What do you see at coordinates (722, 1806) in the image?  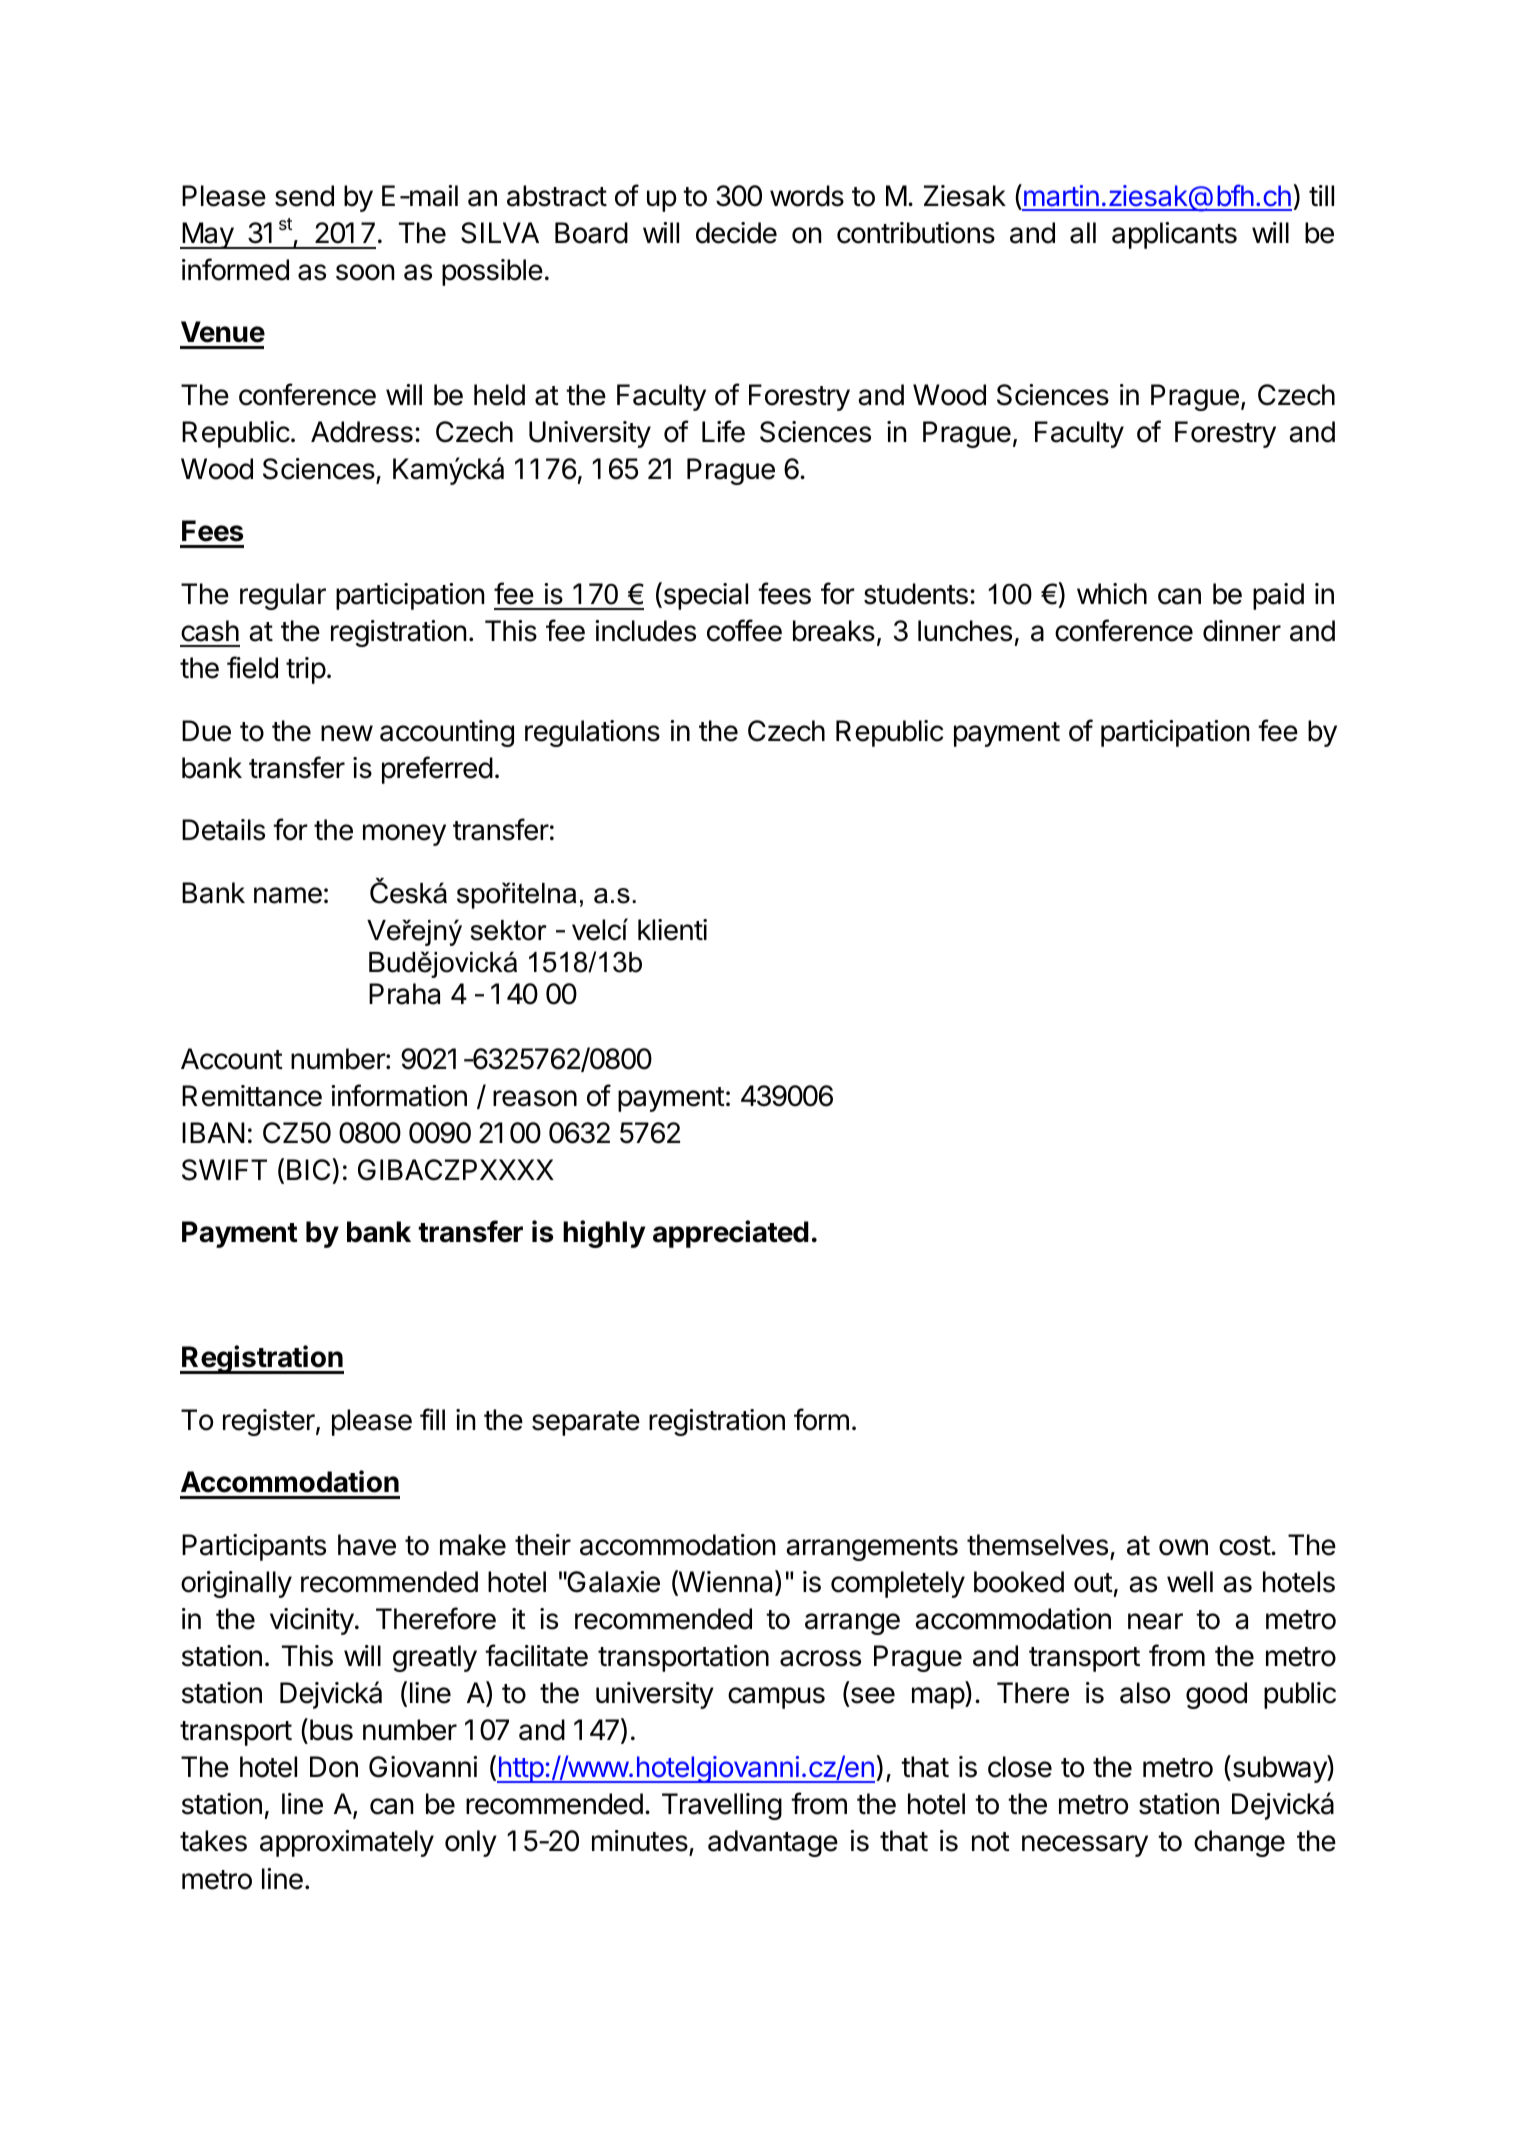 I see `Travelling` at bounding box center [722, 1806].
